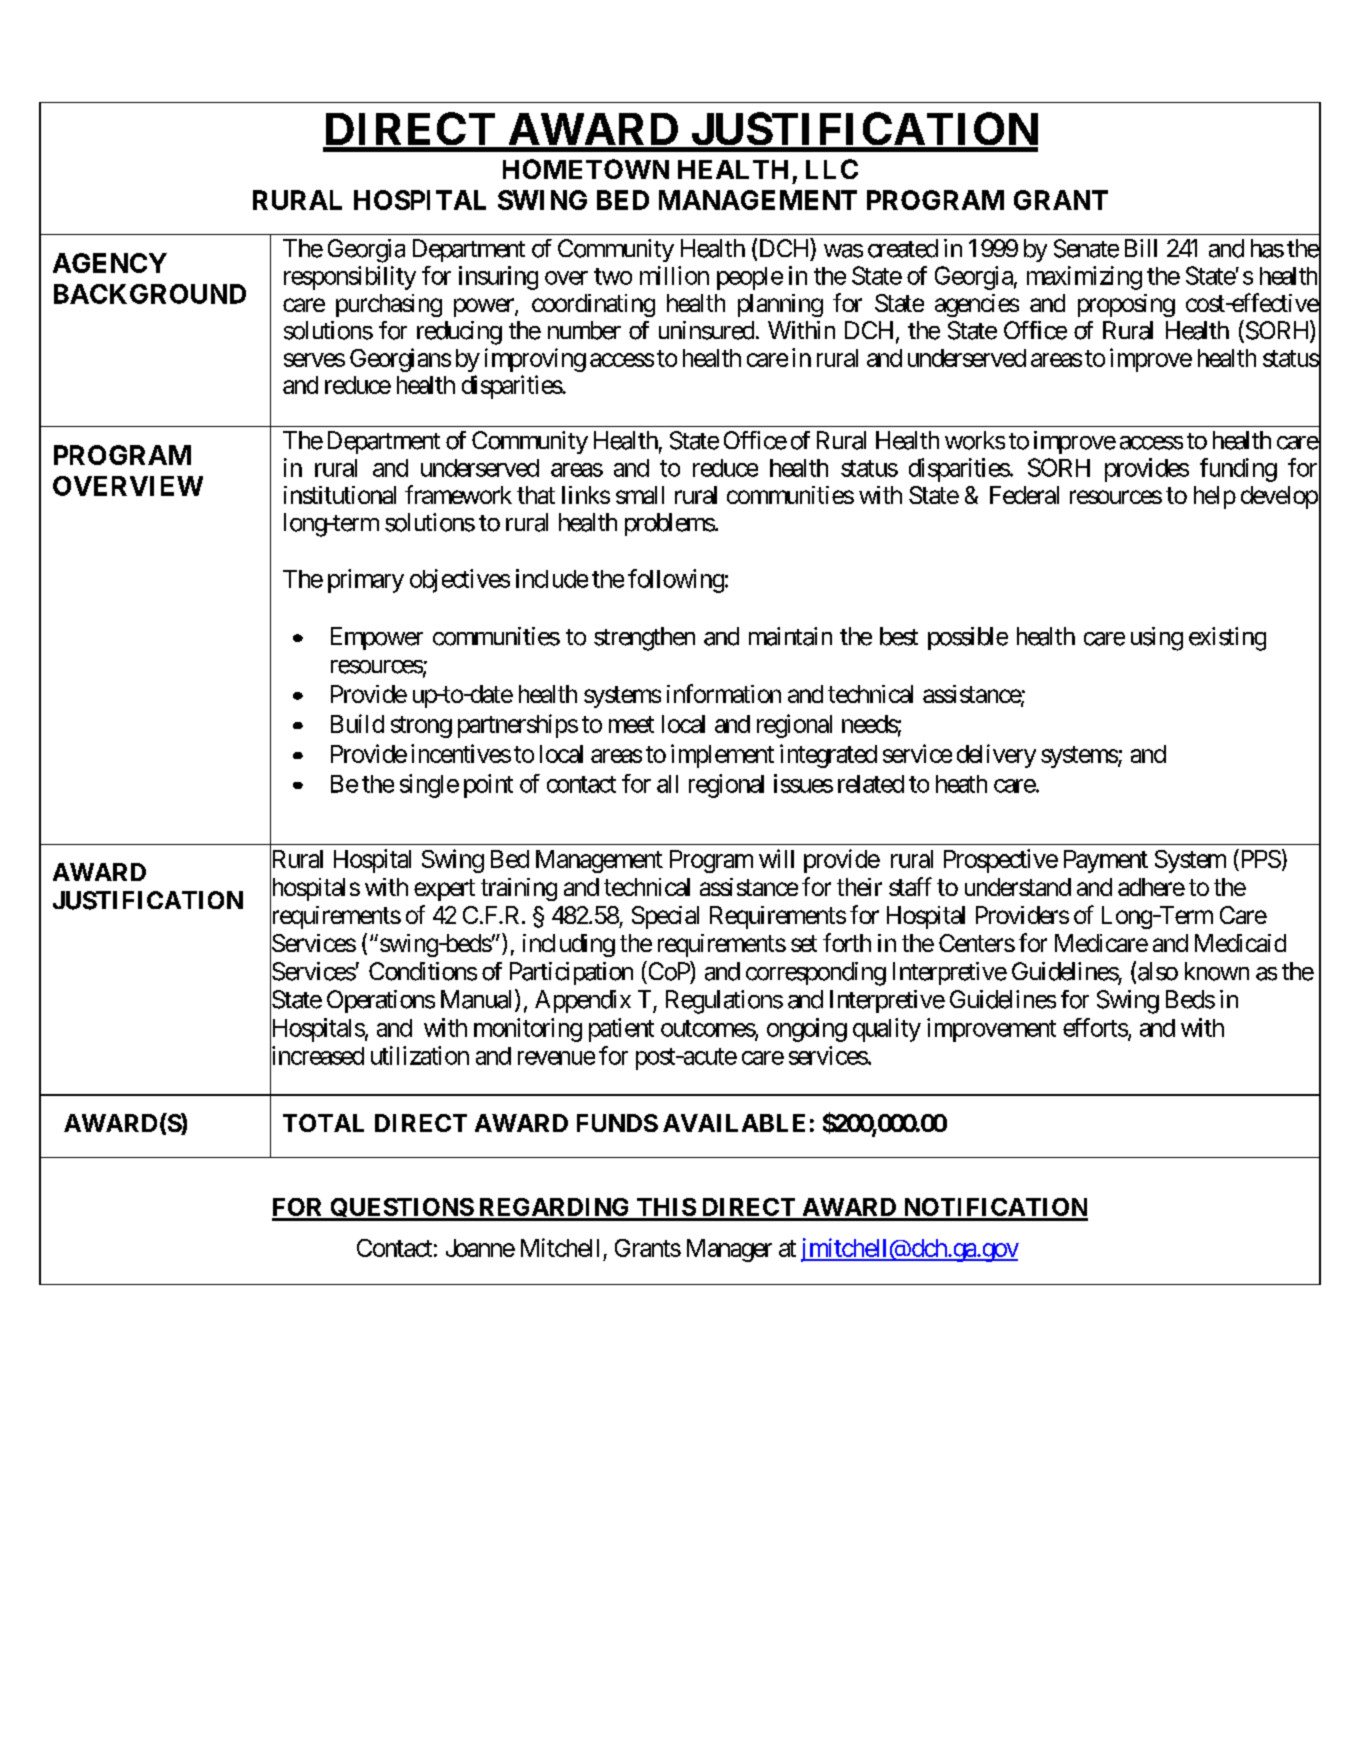 The width and height of the document is (1360, 1760). I want to click on increased, so click(317, 1056).
